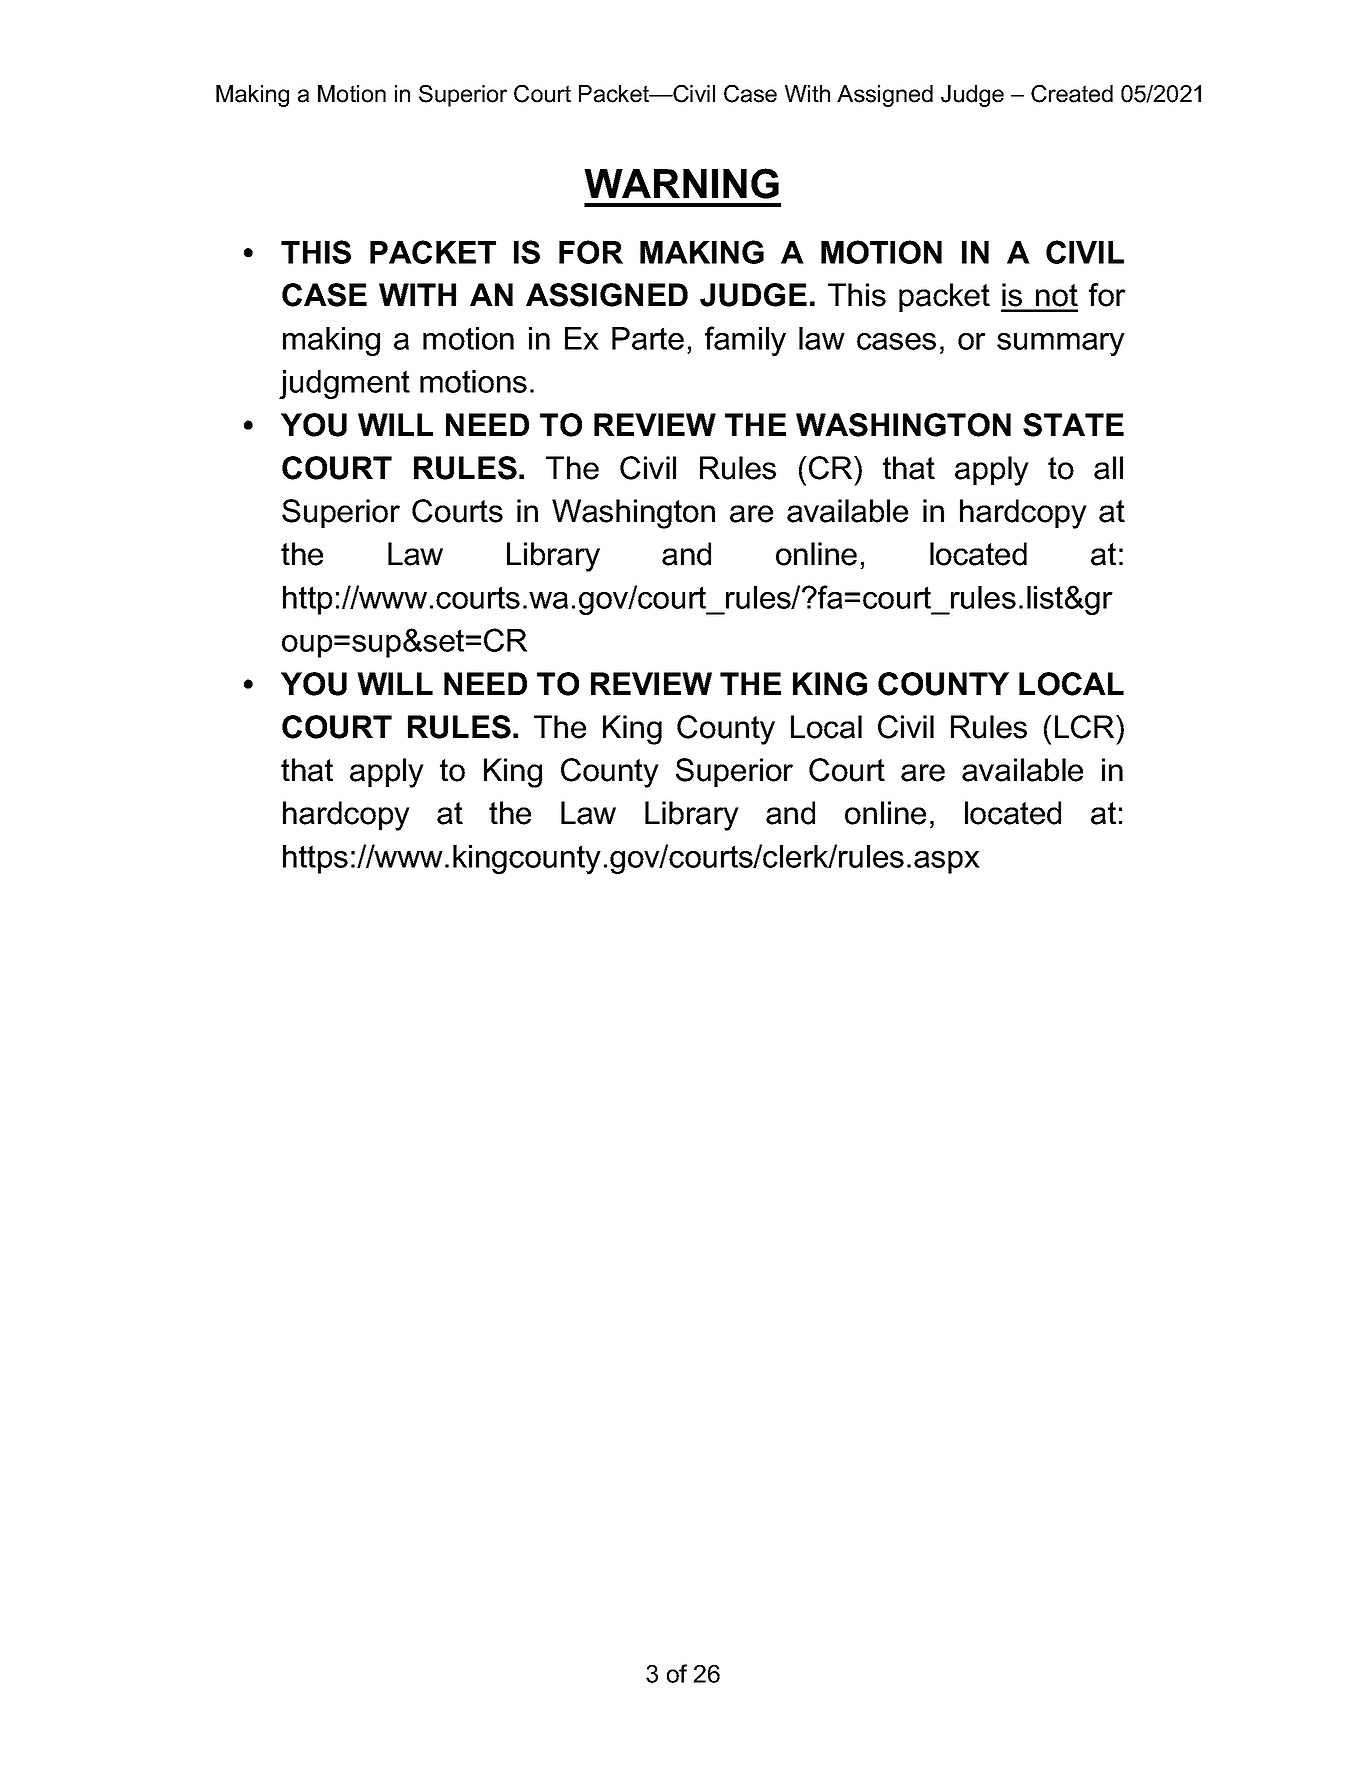 Image resolution: width=1366 pixels, height=1768 pixels. What do you see at coordinates (1086, 727) in the screenshot?
I see `LCR` at bounding box center [1086, 727].
